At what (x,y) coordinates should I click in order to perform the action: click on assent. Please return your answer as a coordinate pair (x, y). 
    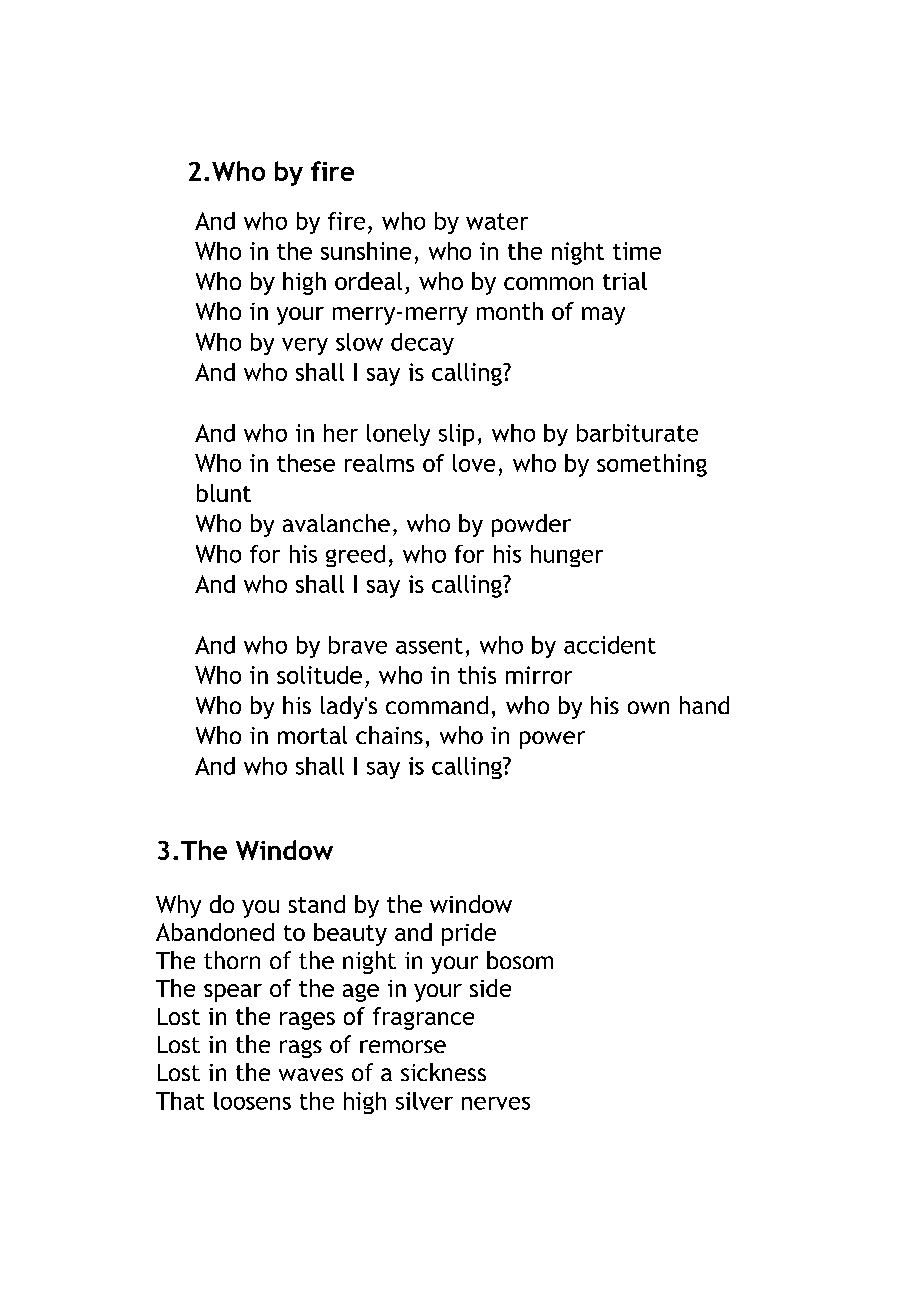
    Looking at the image, I should click on (429, 646).
